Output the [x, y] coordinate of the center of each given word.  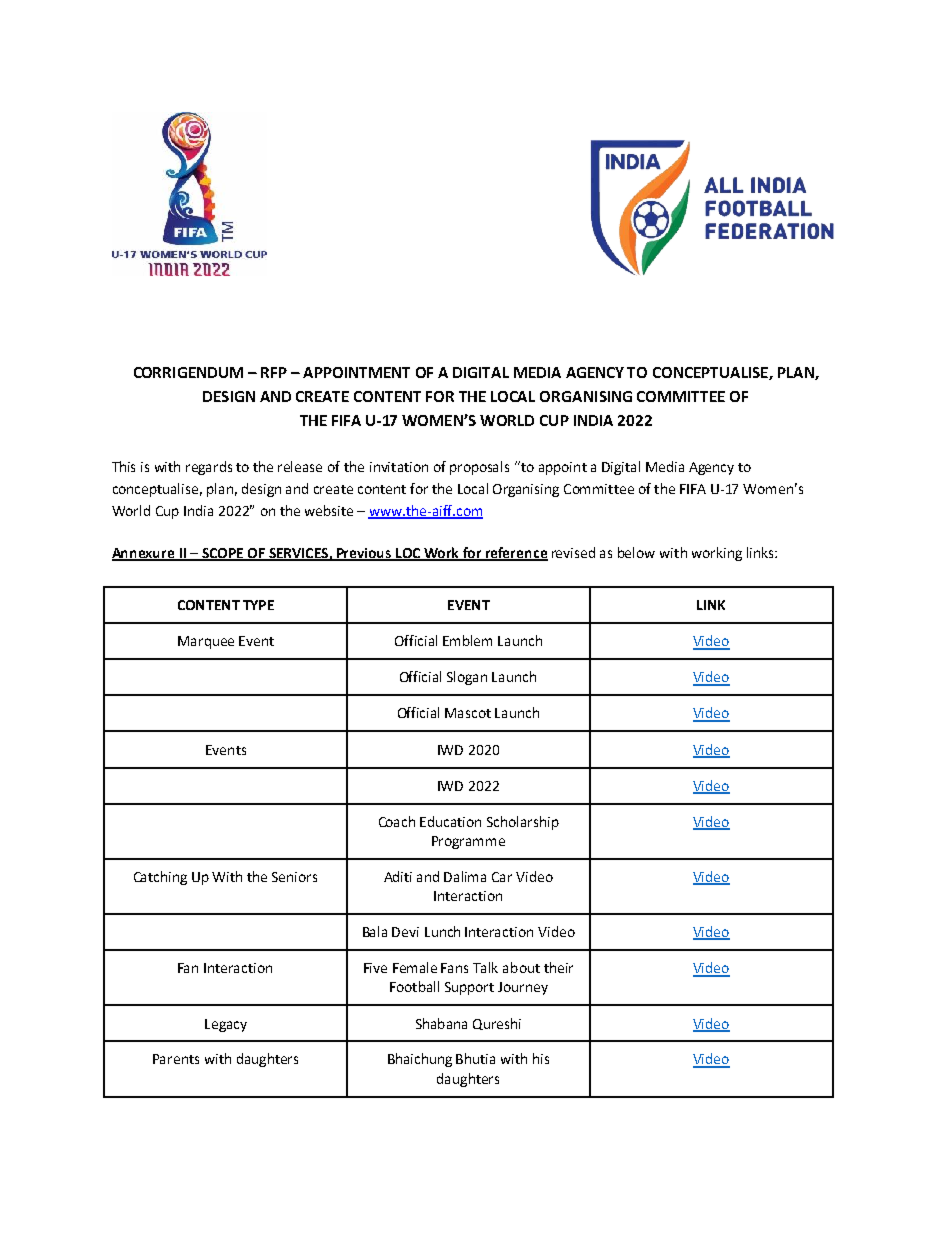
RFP [274, 372]
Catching [160, 878]
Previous [364, 554]
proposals [479, 468]
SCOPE [222, 554]
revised [573, 552]
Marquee [206, 642]
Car [502, 877]
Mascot [468, 713]
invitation [399, 467]
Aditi [398, 876]
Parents [176, 1059]
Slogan [467, 678]
